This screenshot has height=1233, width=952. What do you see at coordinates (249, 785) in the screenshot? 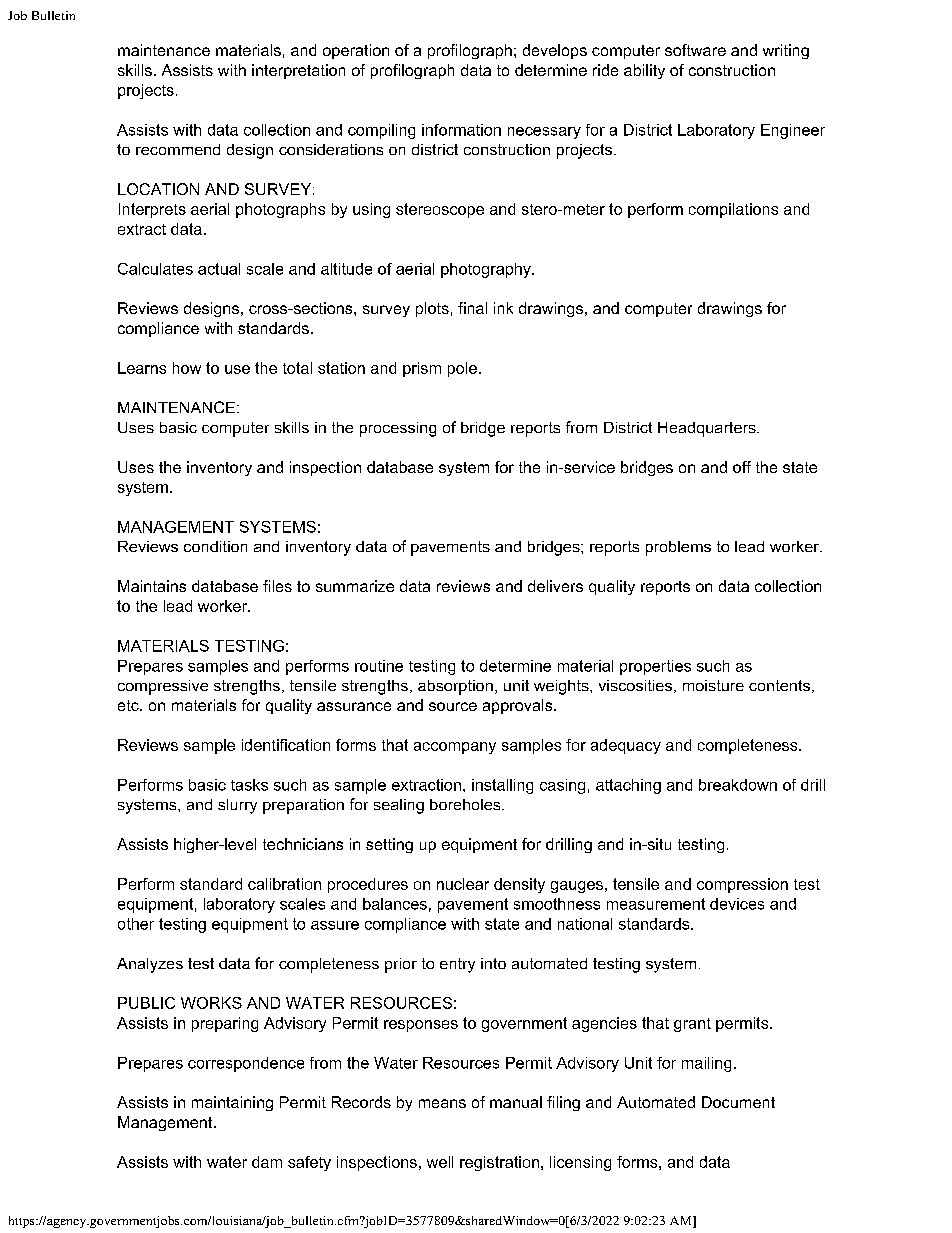
I see `tasks` at bounding box center [249, 785].
